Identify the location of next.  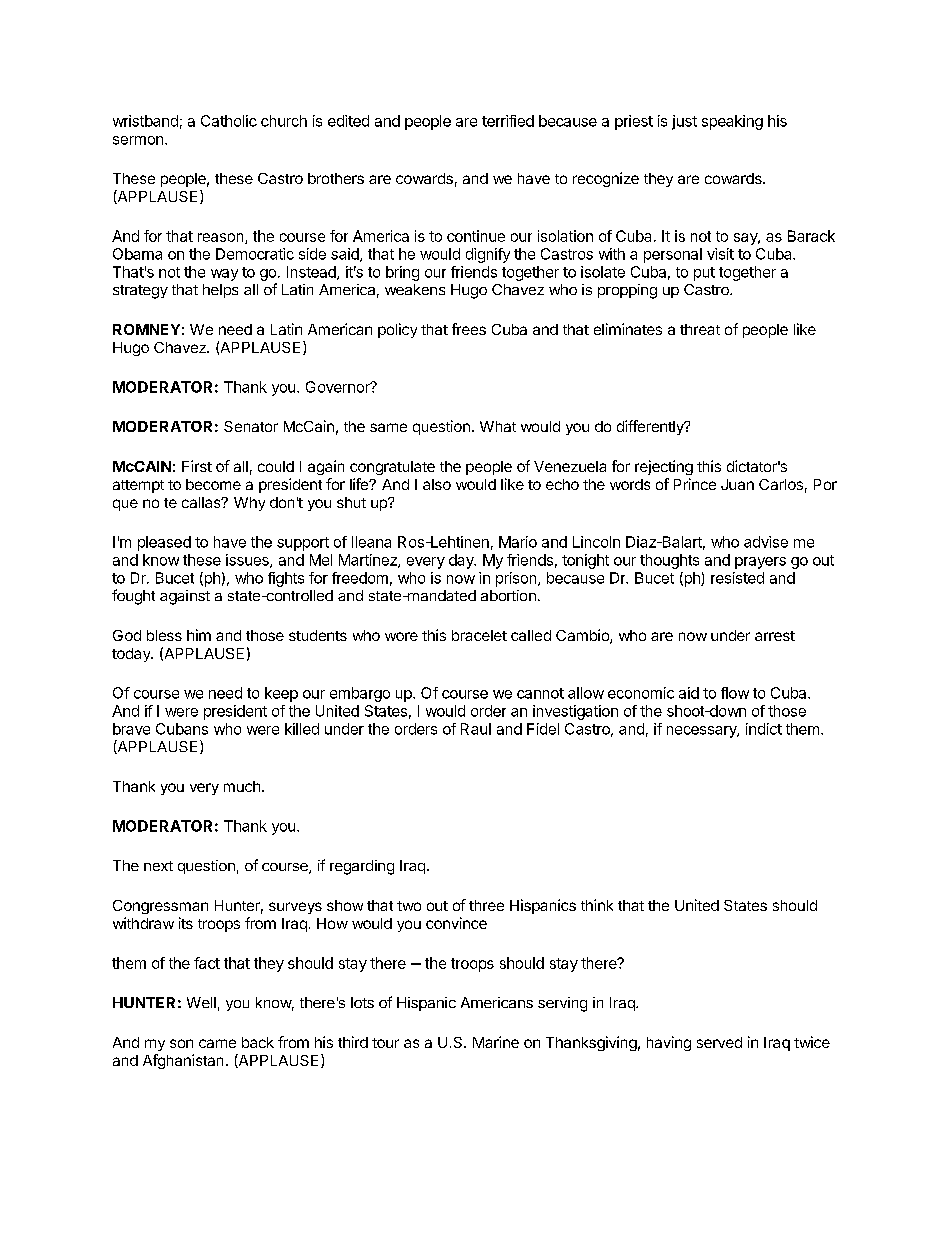
(158, 866).
